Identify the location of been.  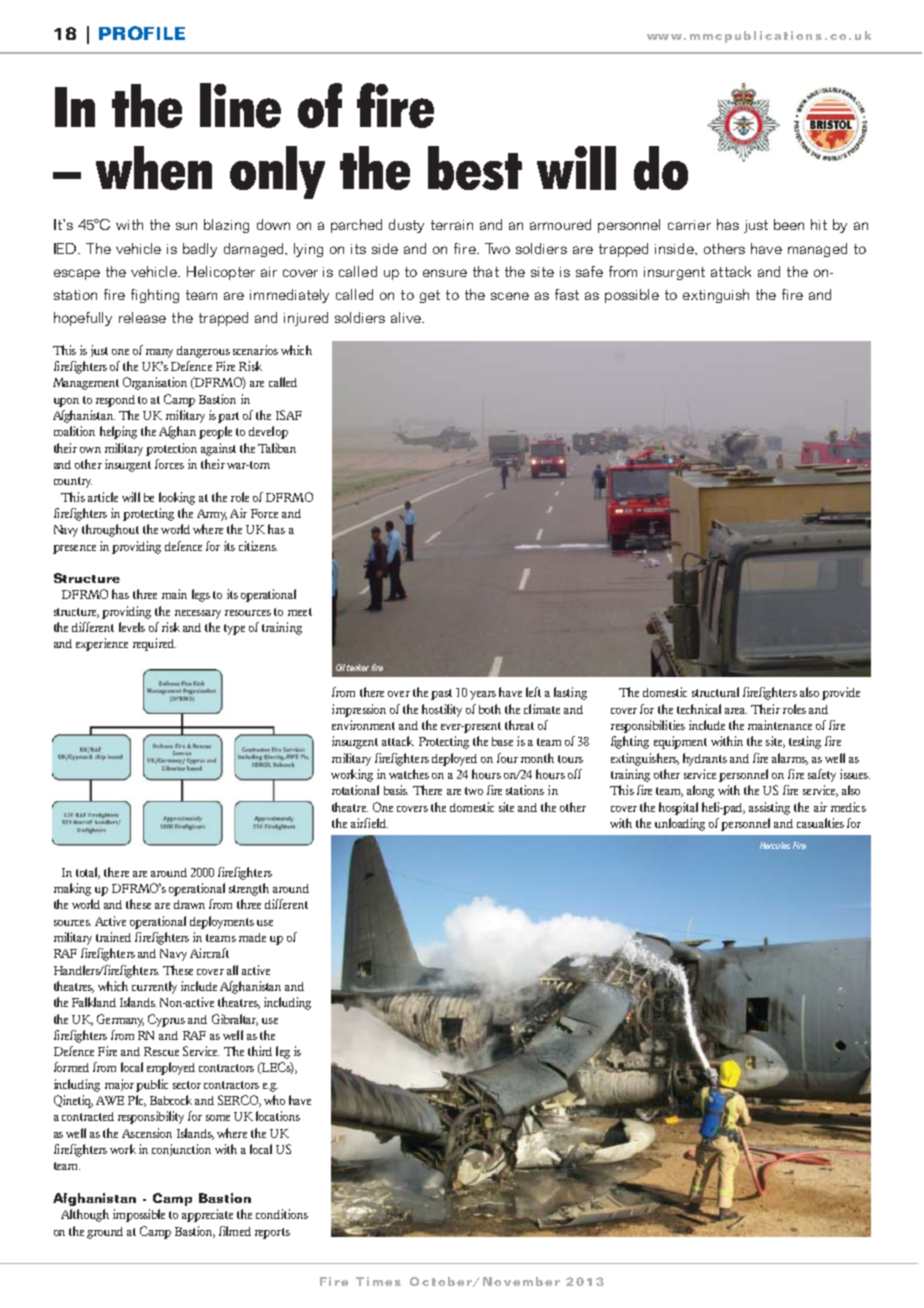
(789, 224).
